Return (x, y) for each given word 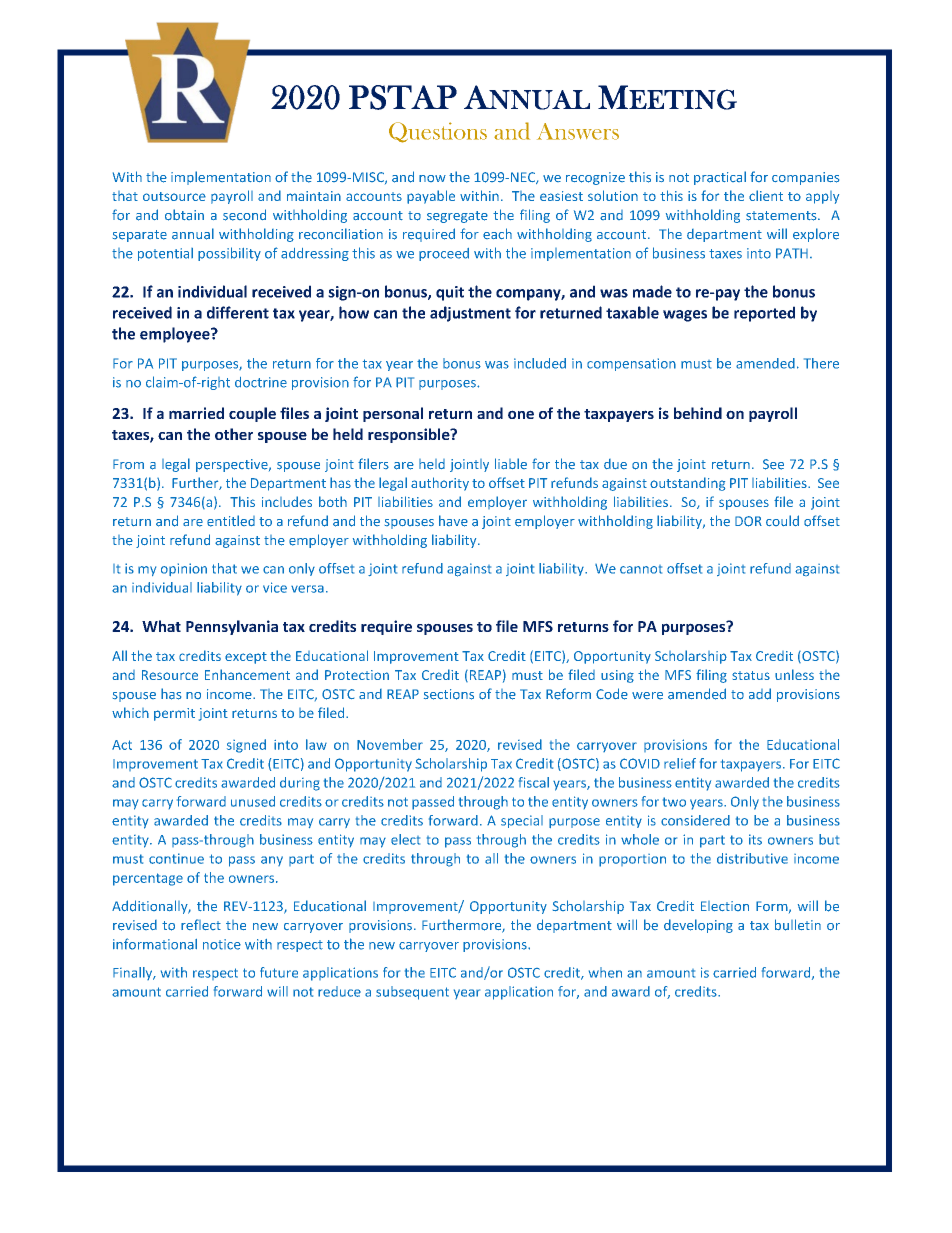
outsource (174, 196)
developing (698, 926)
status (751, 675)
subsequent (412, 993)
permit (174, 714)
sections (449, 694)
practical (720, 178)
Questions (438, 132)
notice (222, 944)
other (234, 434)
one (521, 414)
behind (698, 413)
